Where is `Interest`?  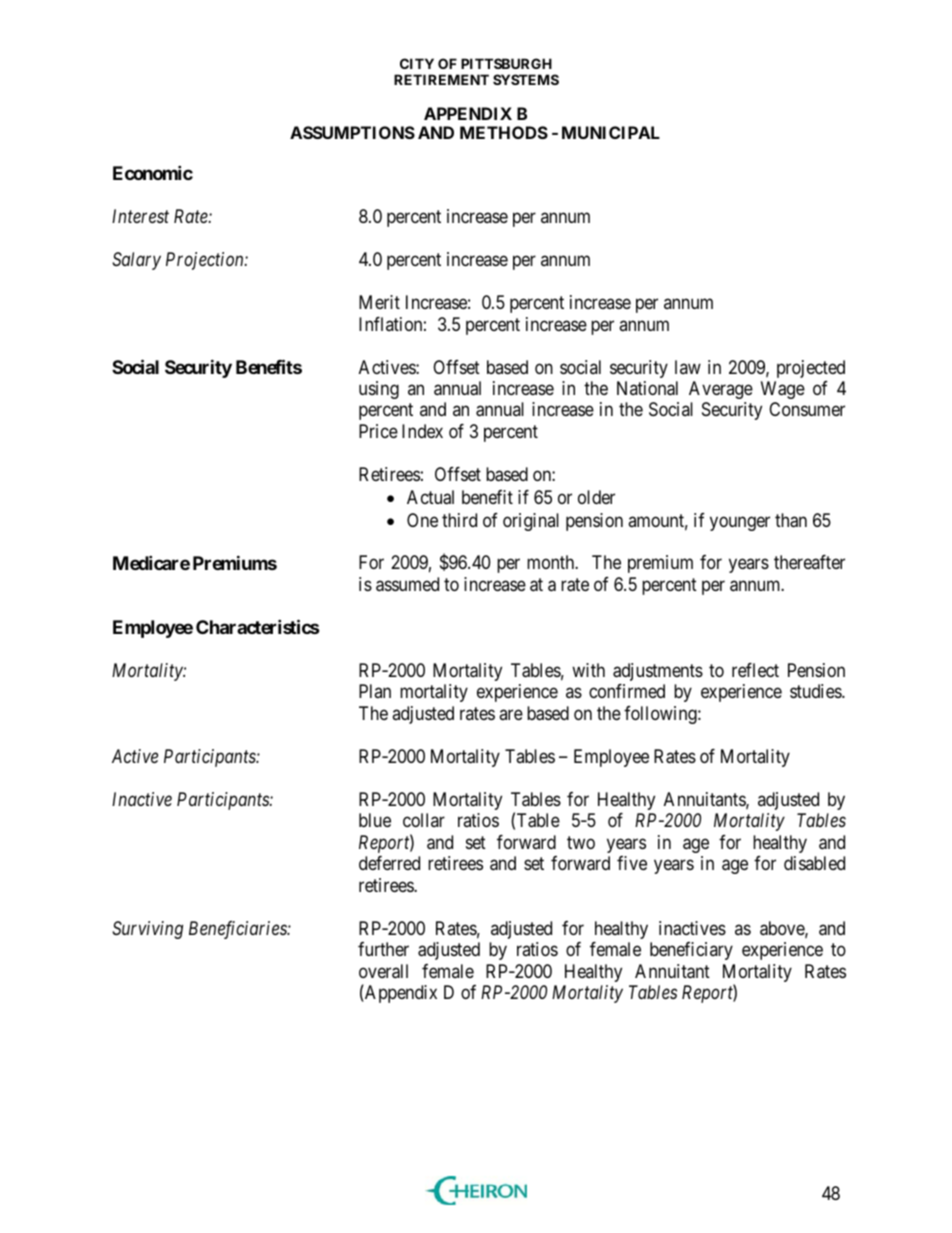 Interest is located at coordinates (140, 216).
